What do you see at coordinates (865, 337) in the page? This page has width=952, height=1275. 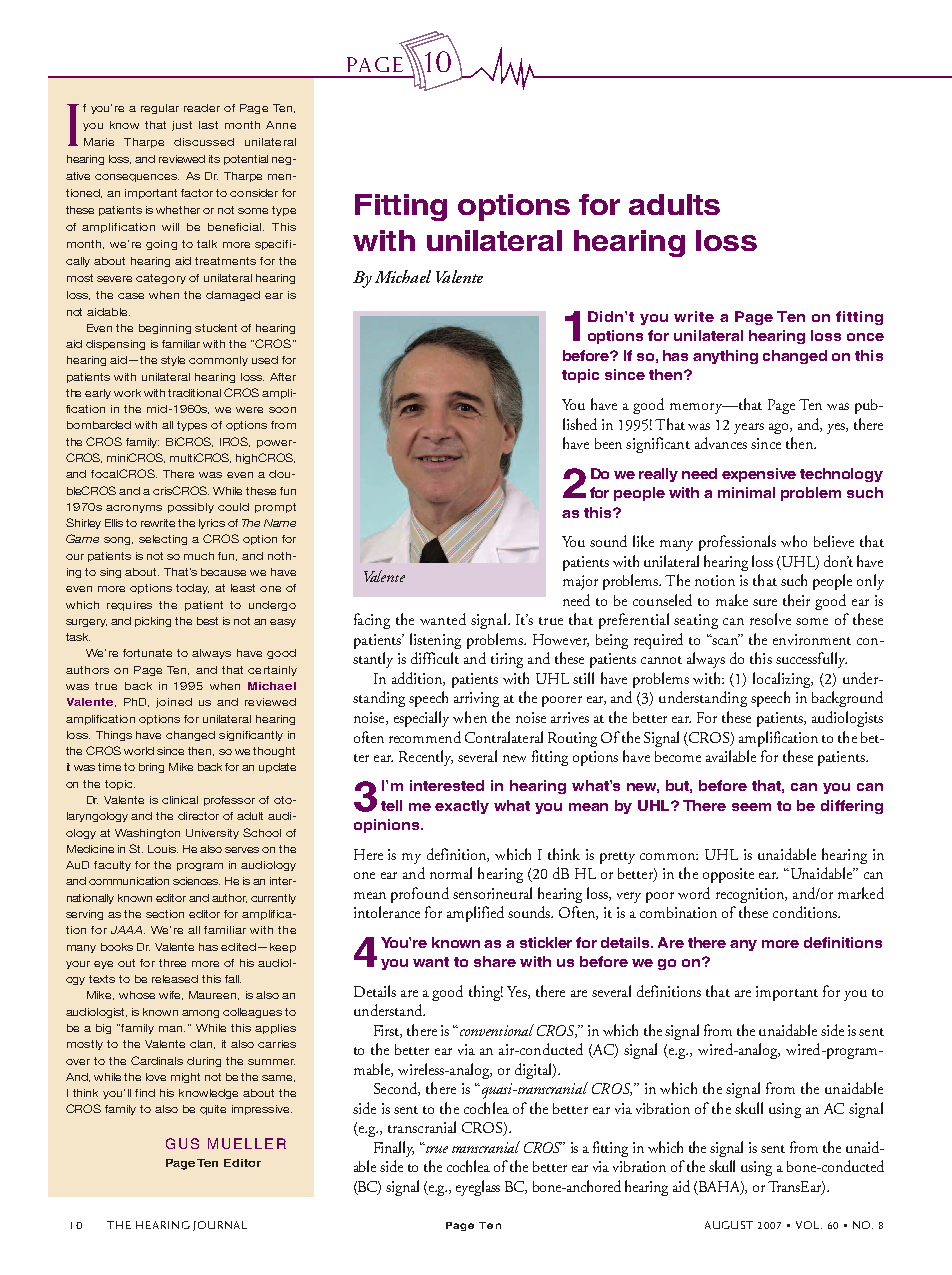 I see `once` at bounding box center [865, 337].
